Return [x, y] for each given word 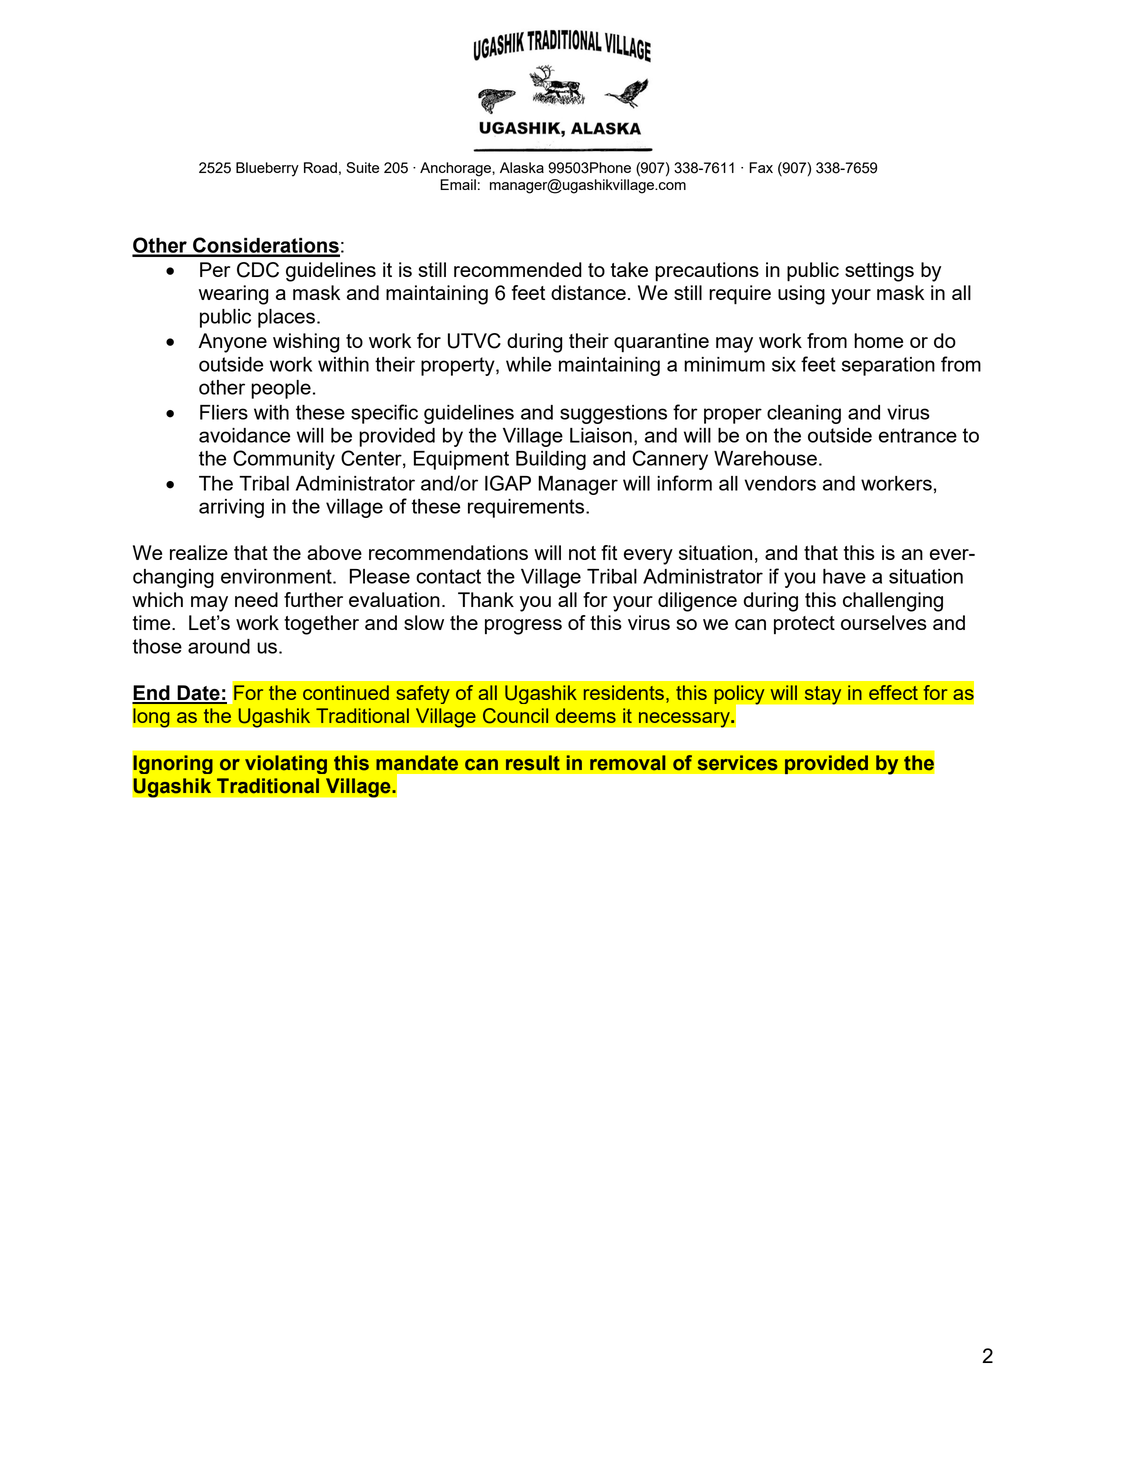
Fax [761, 167]
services [738, 763]
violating [286, 764]
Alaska [522, 167]
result [533, 763]
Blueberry [267, 169]
